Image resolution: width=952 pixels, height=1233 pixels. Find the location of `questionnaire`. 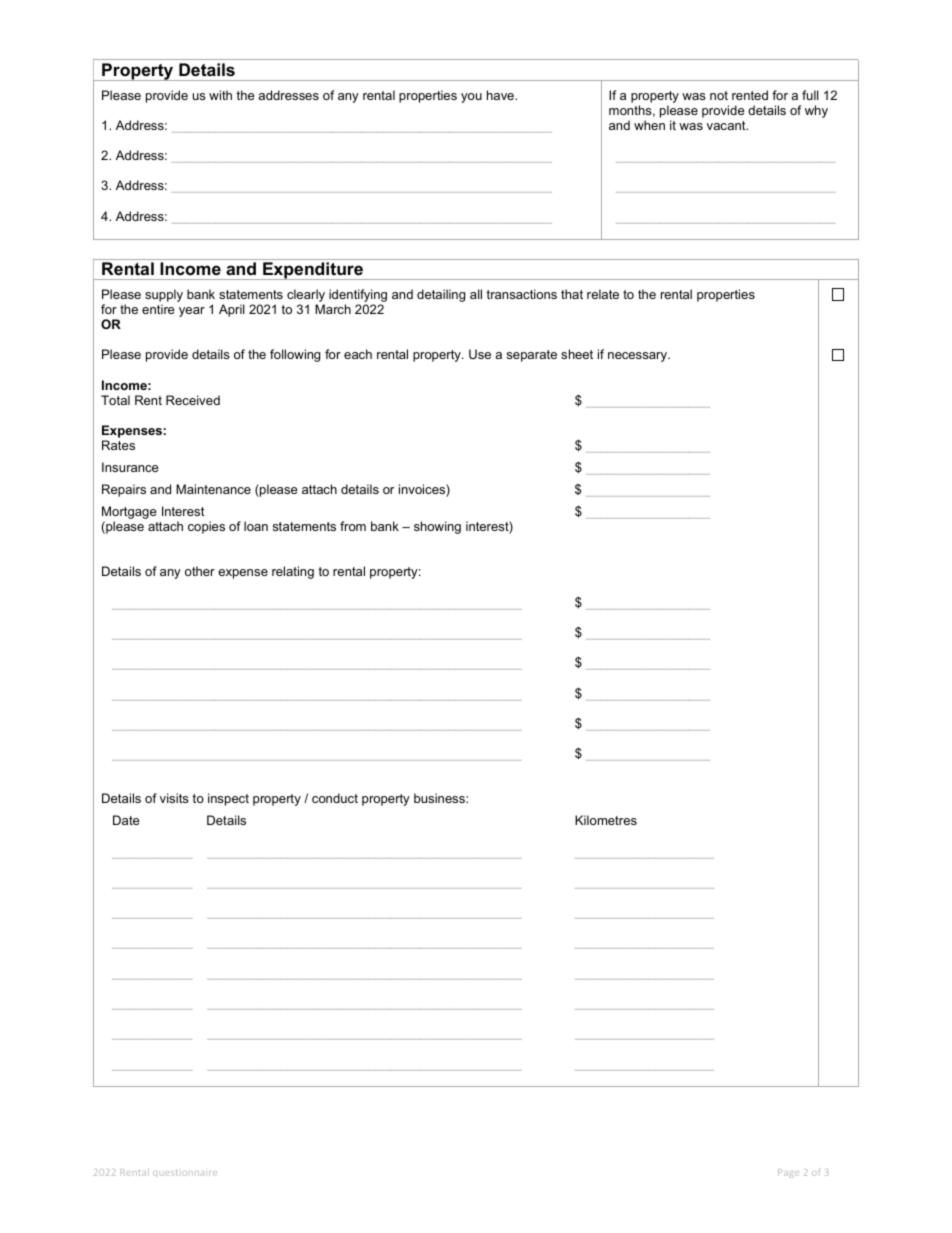

questionnaire is located at coordinates (185, 1173).
